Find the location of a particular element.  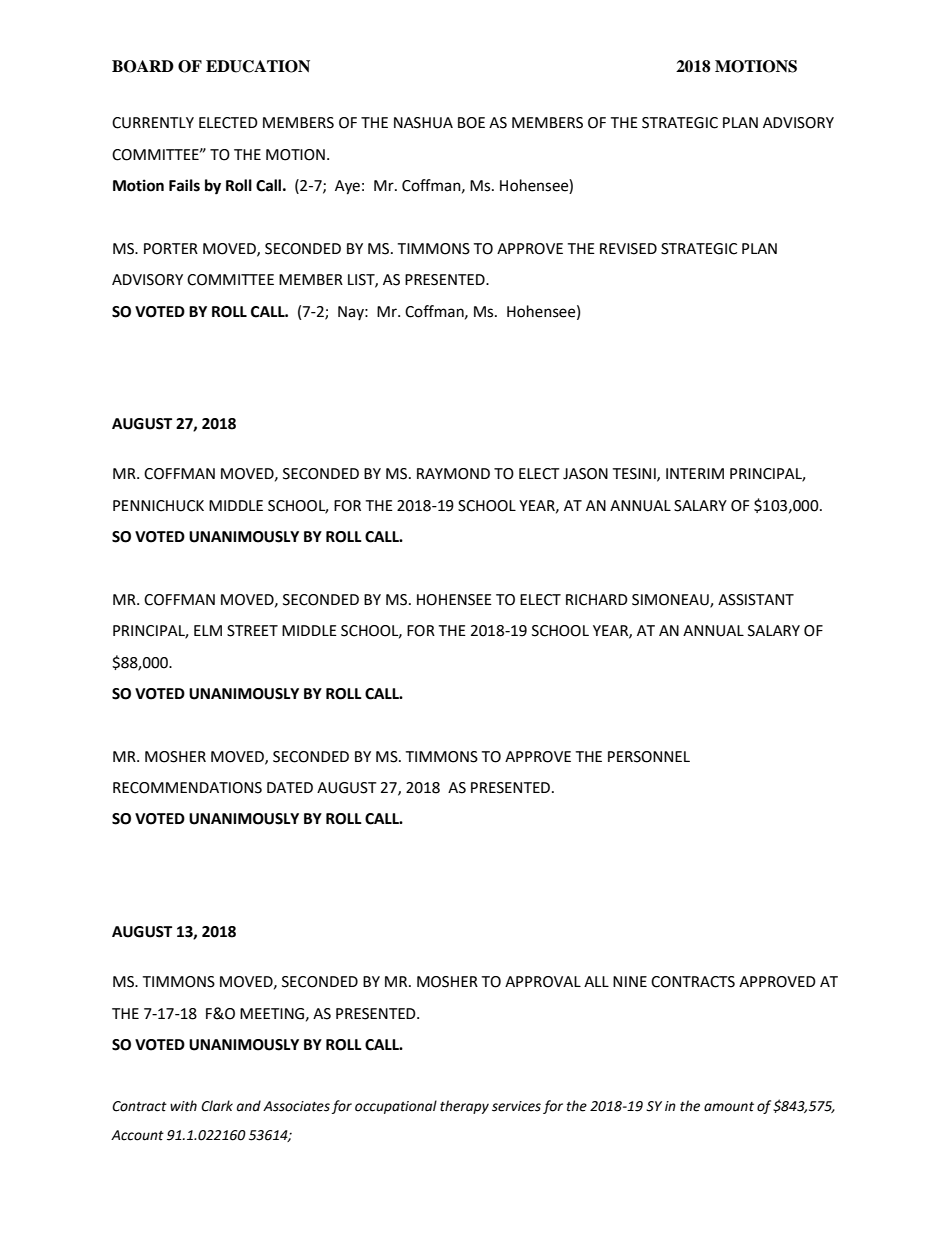

ELM is located at coordinates (208, 630).
